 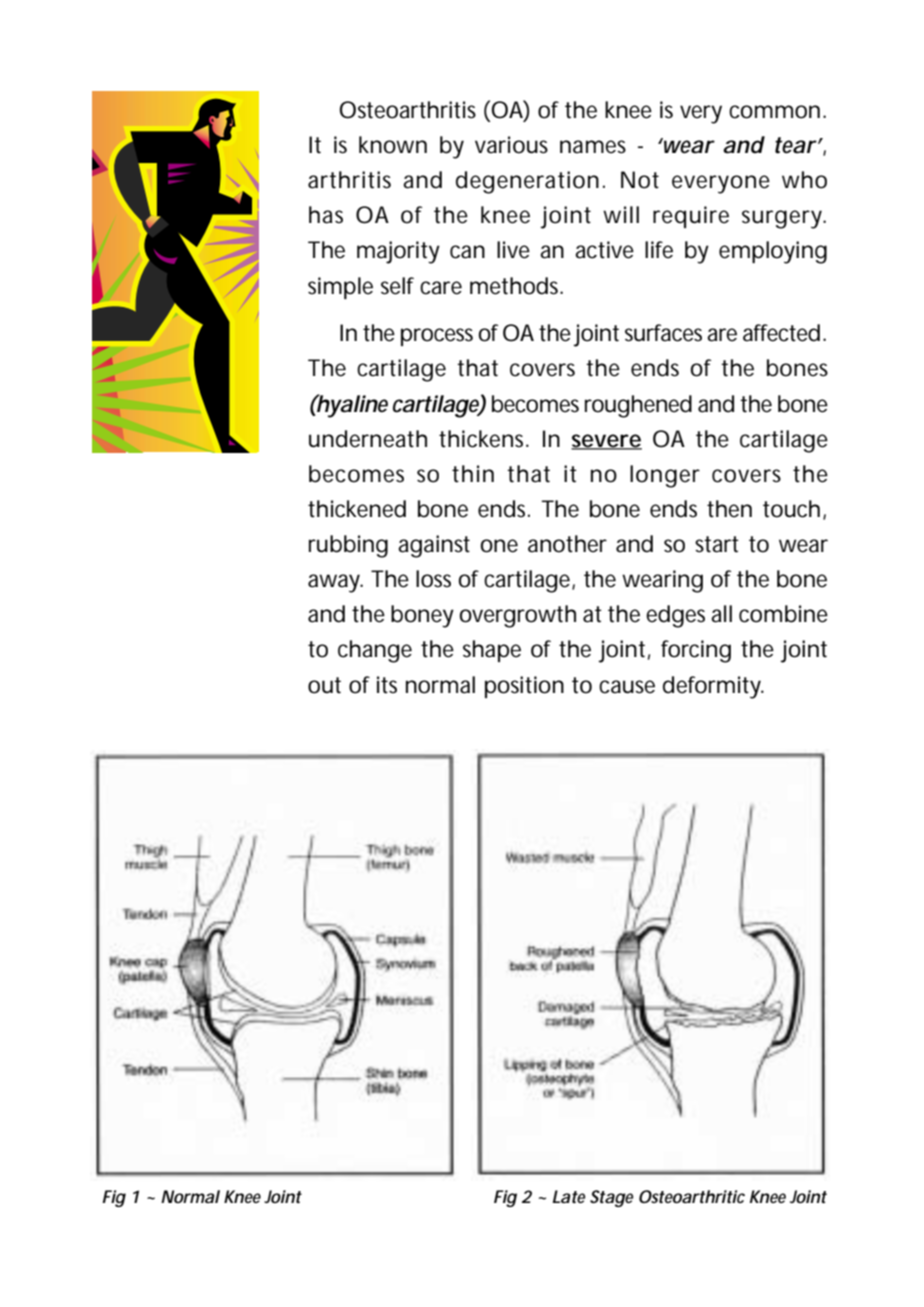 What do you see at coordinates (611, 1198) in the screenshot?
I see `Stage` at bounding box center [611, 1198].
